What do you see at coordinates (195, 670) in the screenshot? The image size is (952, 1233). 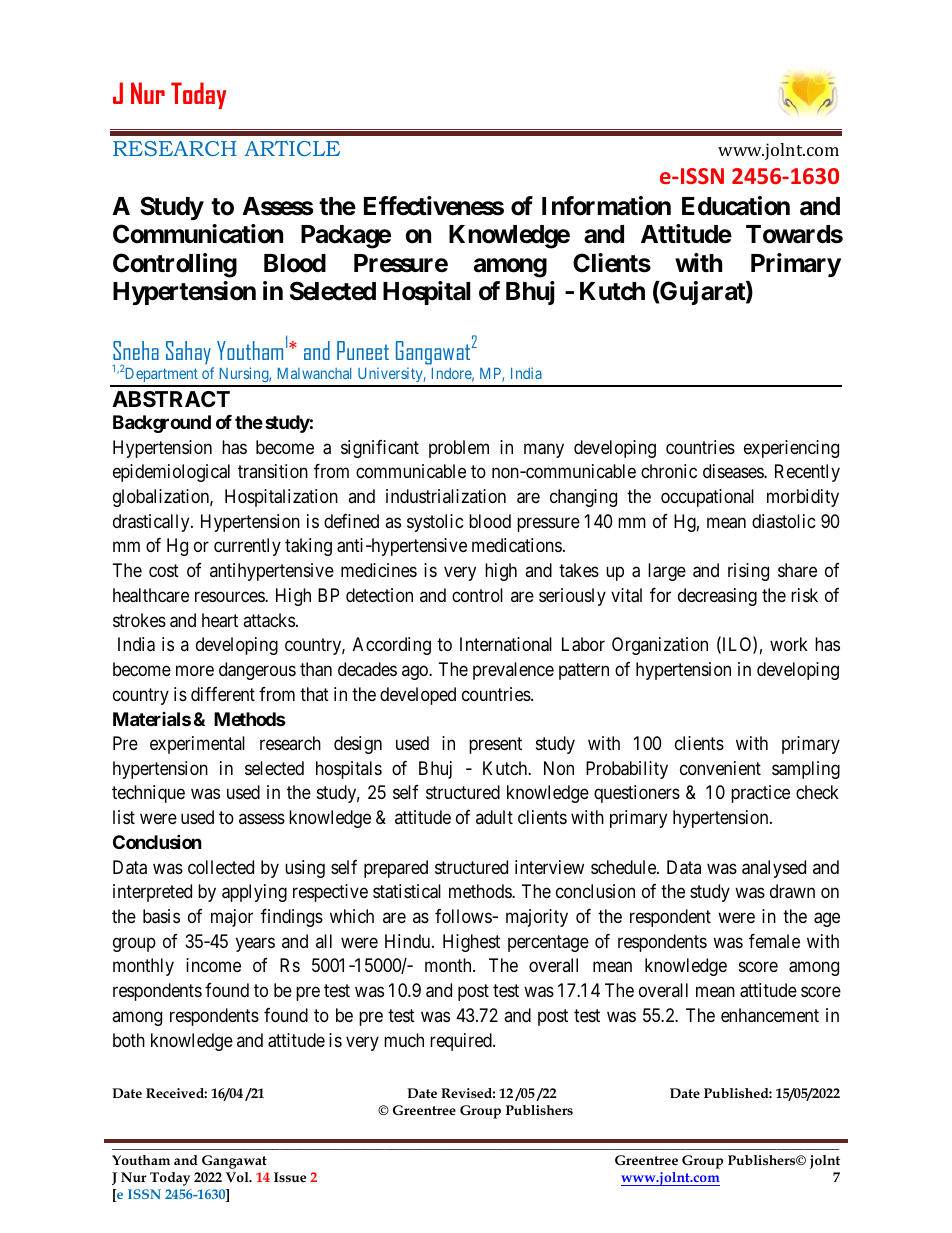 I see `more` at bounding box center [195, 670].
